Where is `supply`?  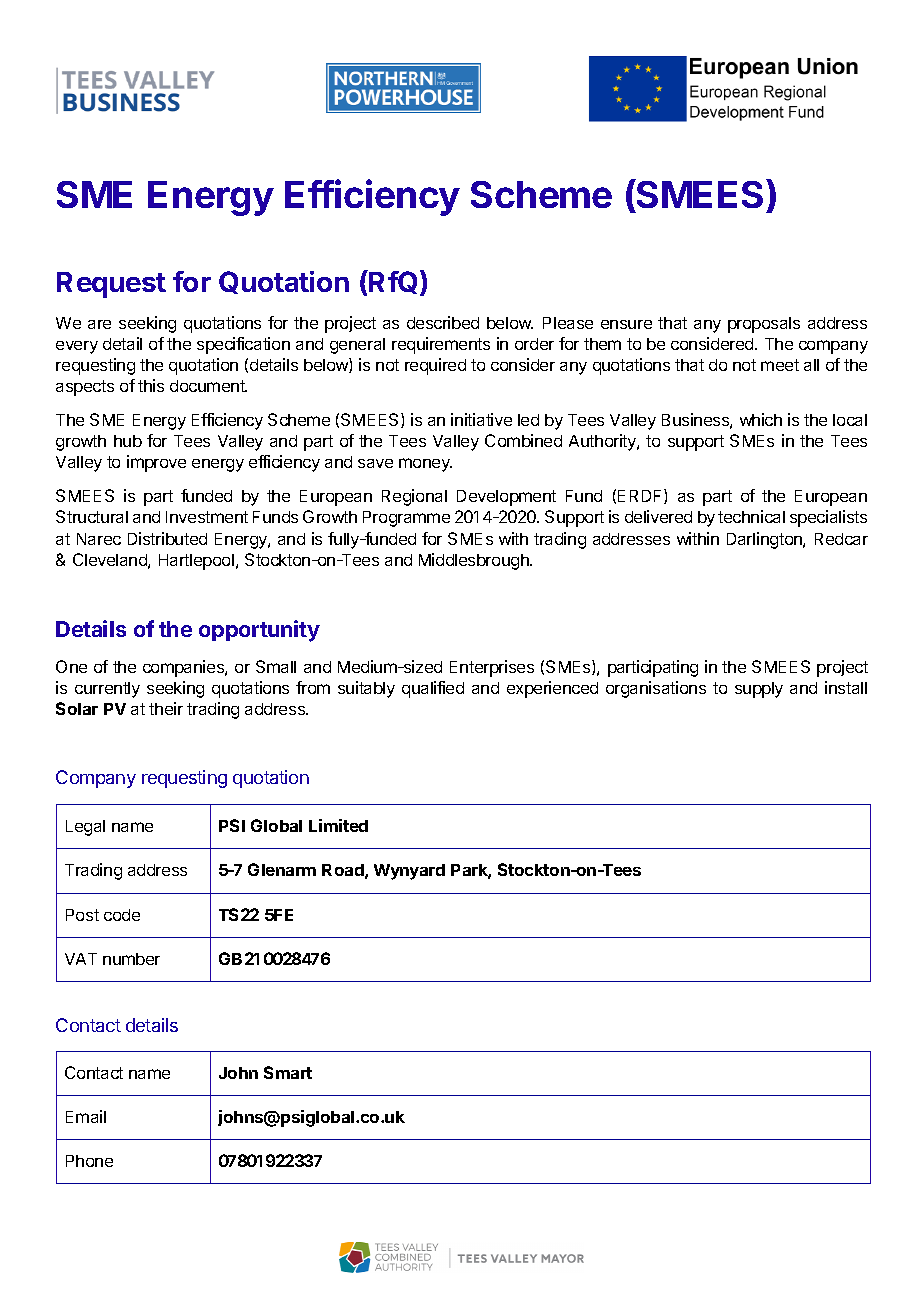
supply is located at coordinates (759, 690).
